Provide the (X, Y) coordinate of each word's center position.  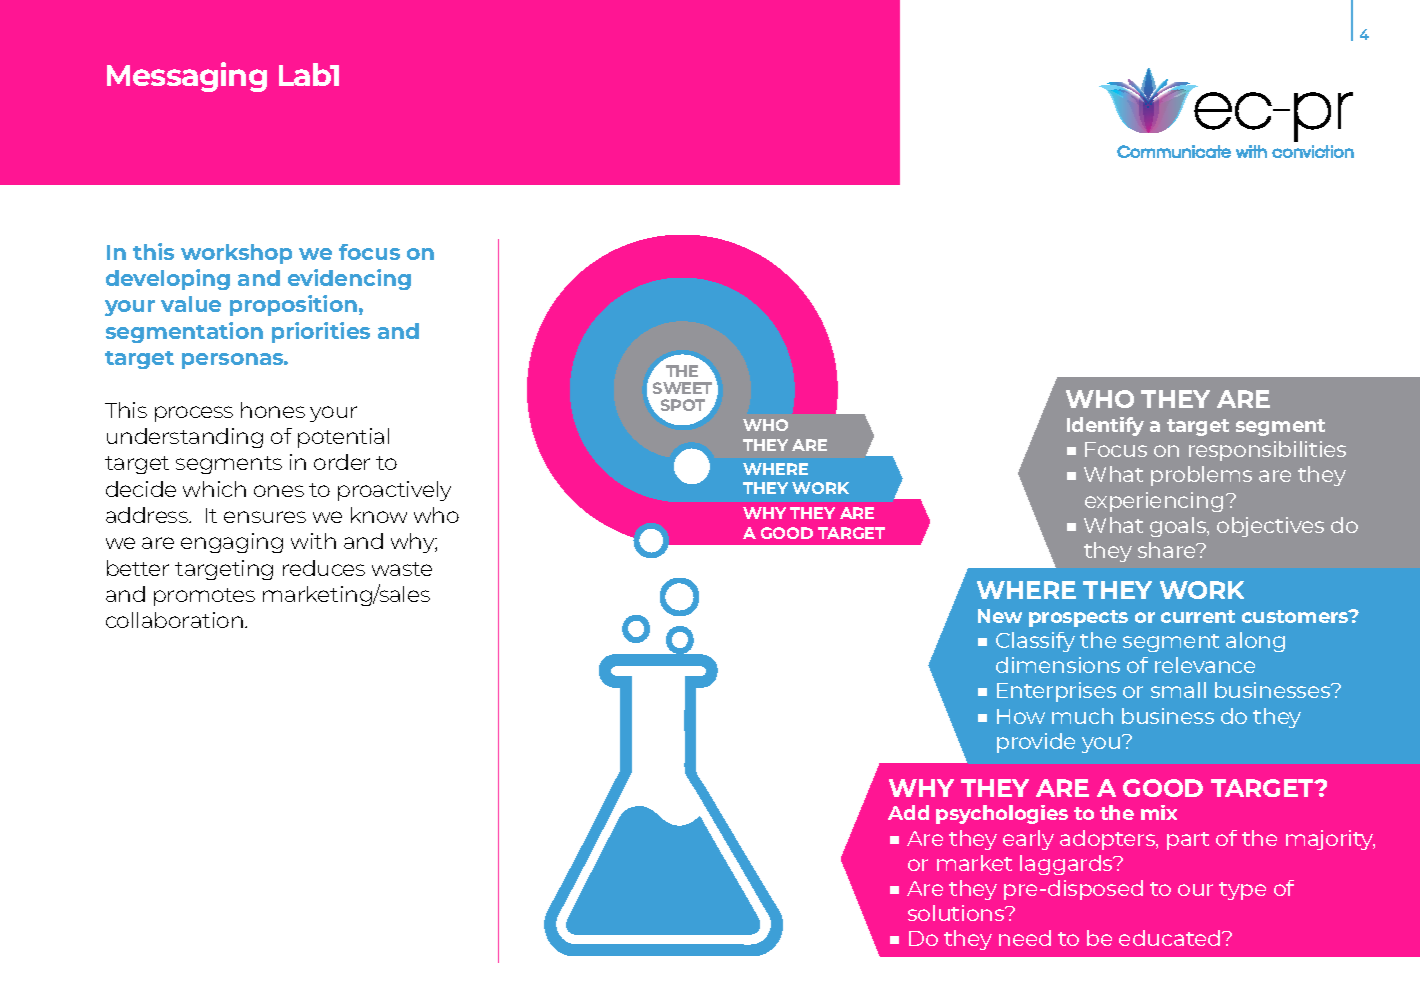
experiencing (1154, 502)
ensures (265, 517)
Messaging (187, 77)
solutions (957, 913)
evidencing (349, 279)
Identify (1105, 426)
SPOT (683, 405)
